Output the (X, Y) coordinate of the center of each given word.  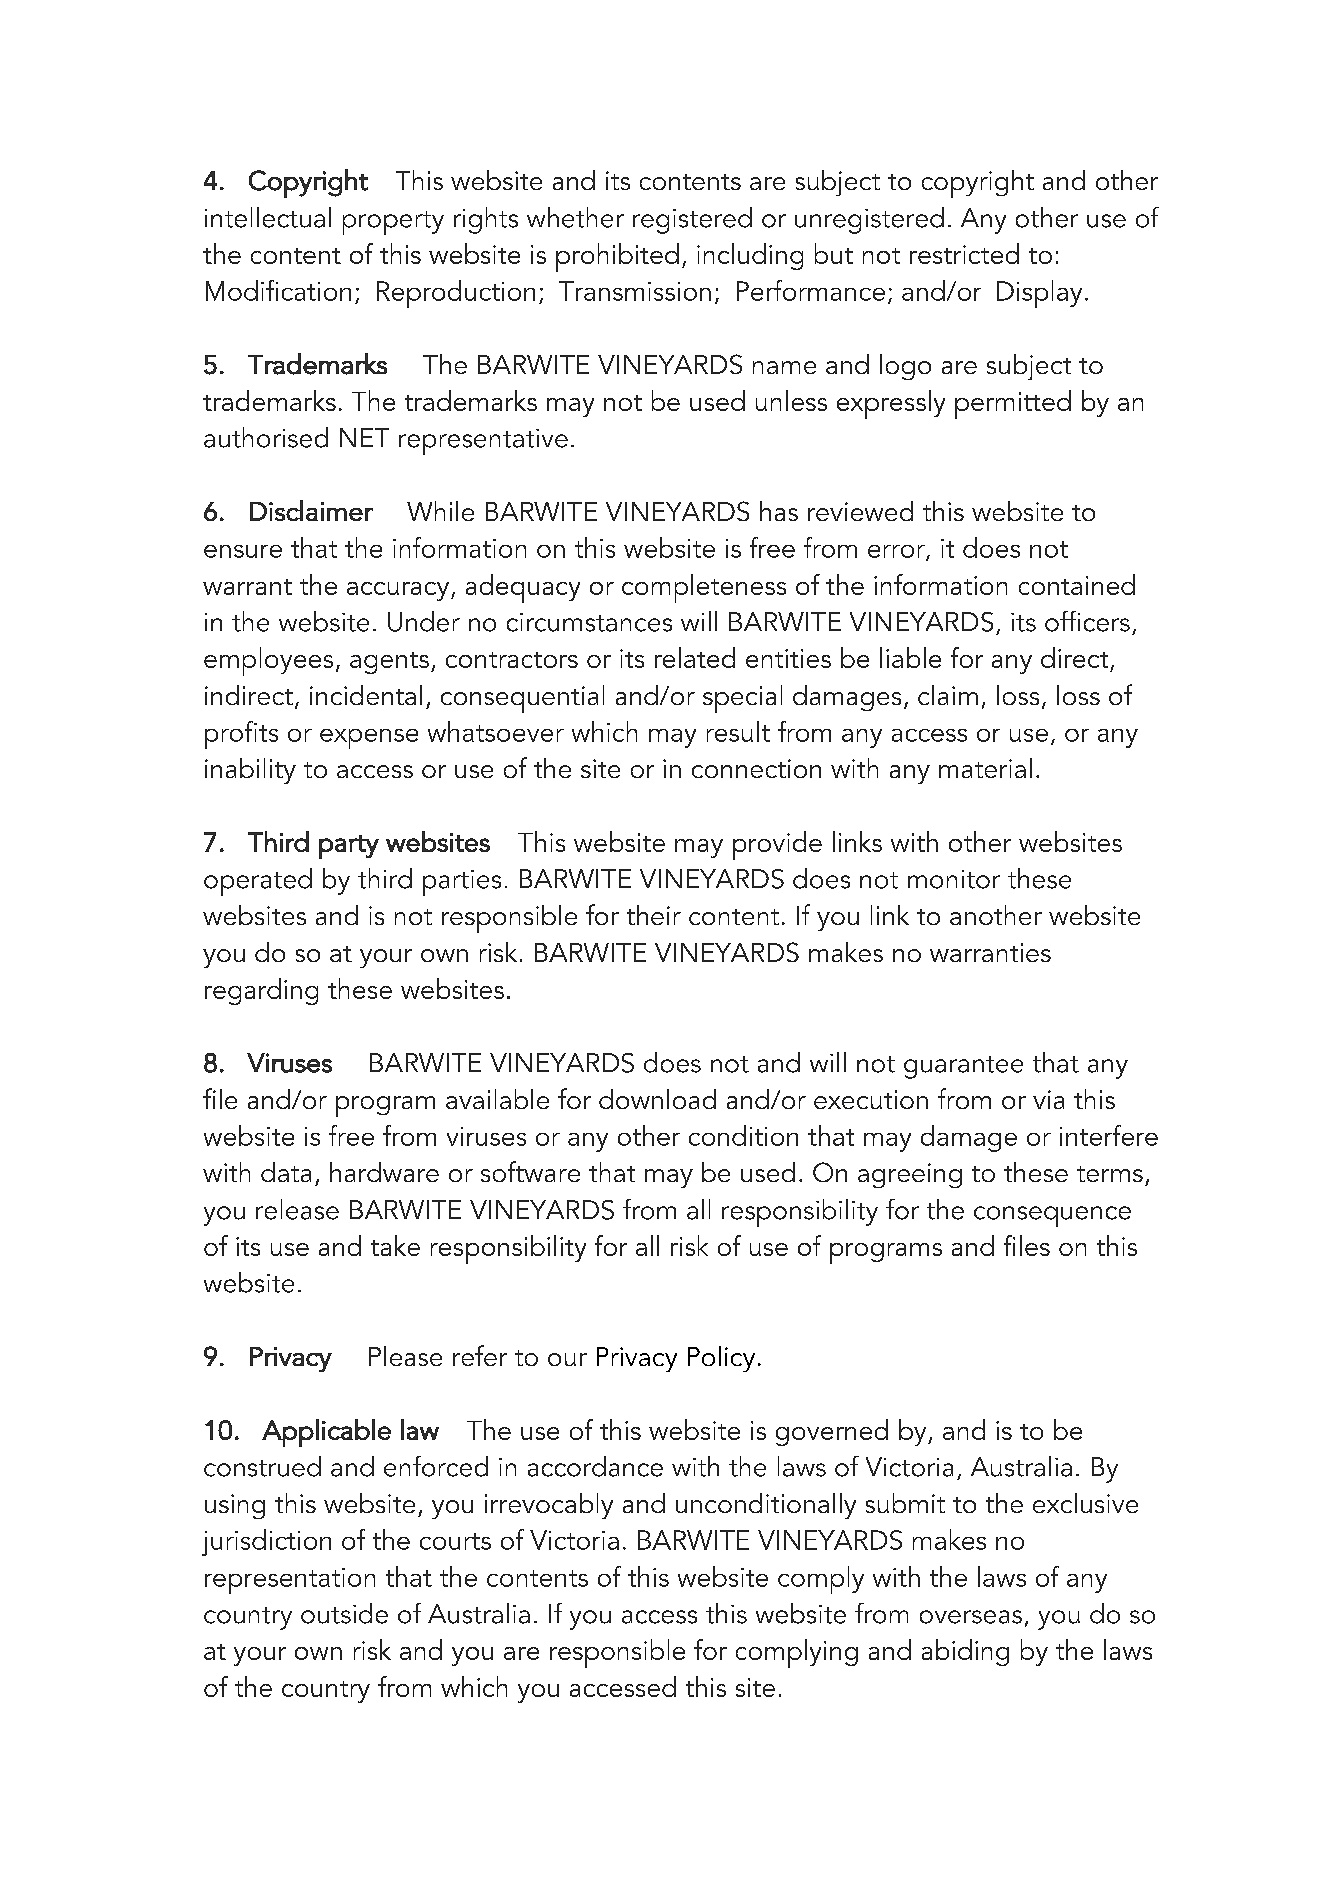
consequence (1052, 1216)
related (695, 657)
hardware (384, 1172)
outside (344, 1613)
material (985, 768)
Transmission (635, 291)
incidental (366, 695)
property (393, 223)
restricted (964, 253)
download (657, 1099)
